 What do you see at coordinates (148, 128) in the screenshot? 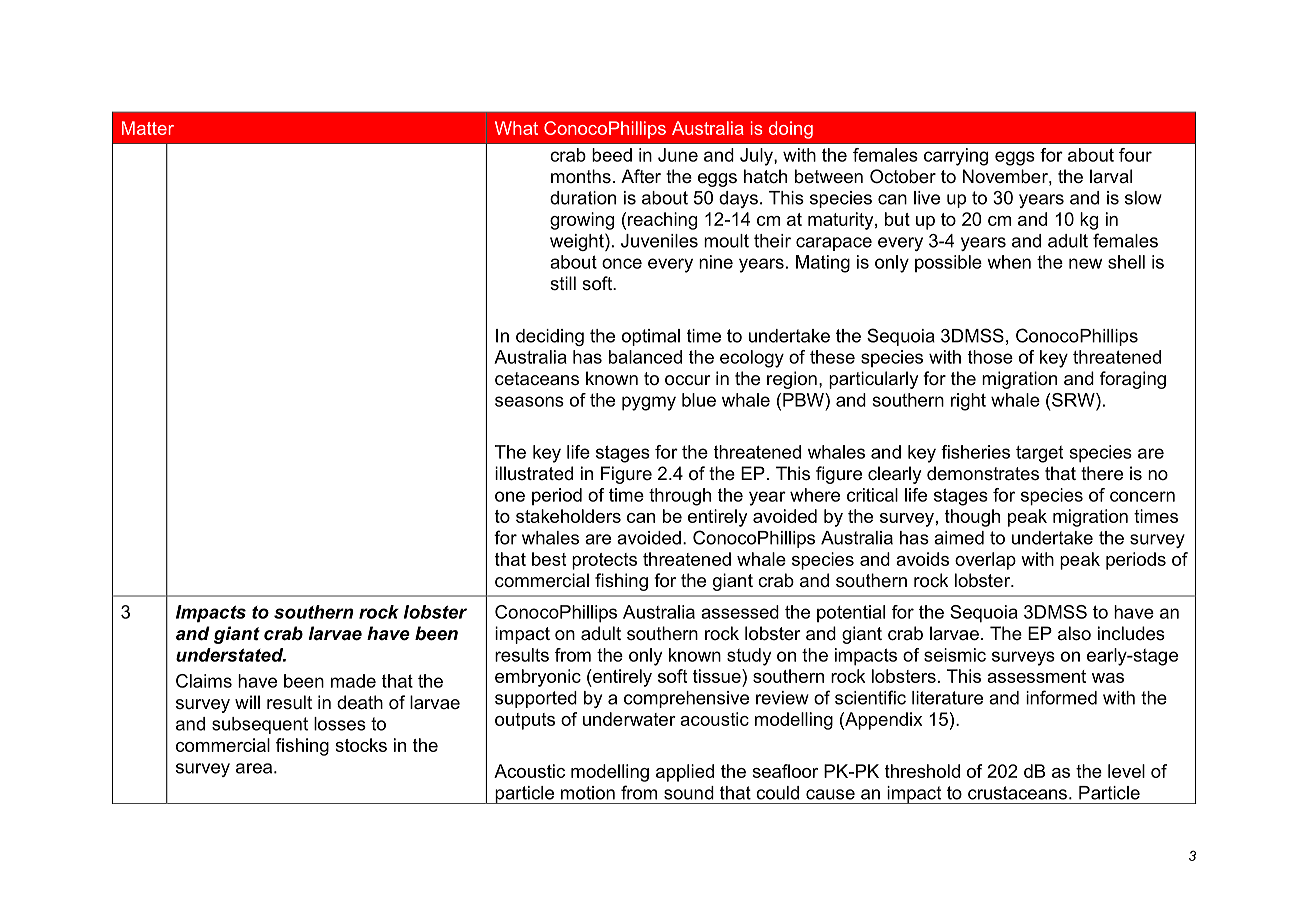
I see `Matter` at bounding box center [148, 128].
